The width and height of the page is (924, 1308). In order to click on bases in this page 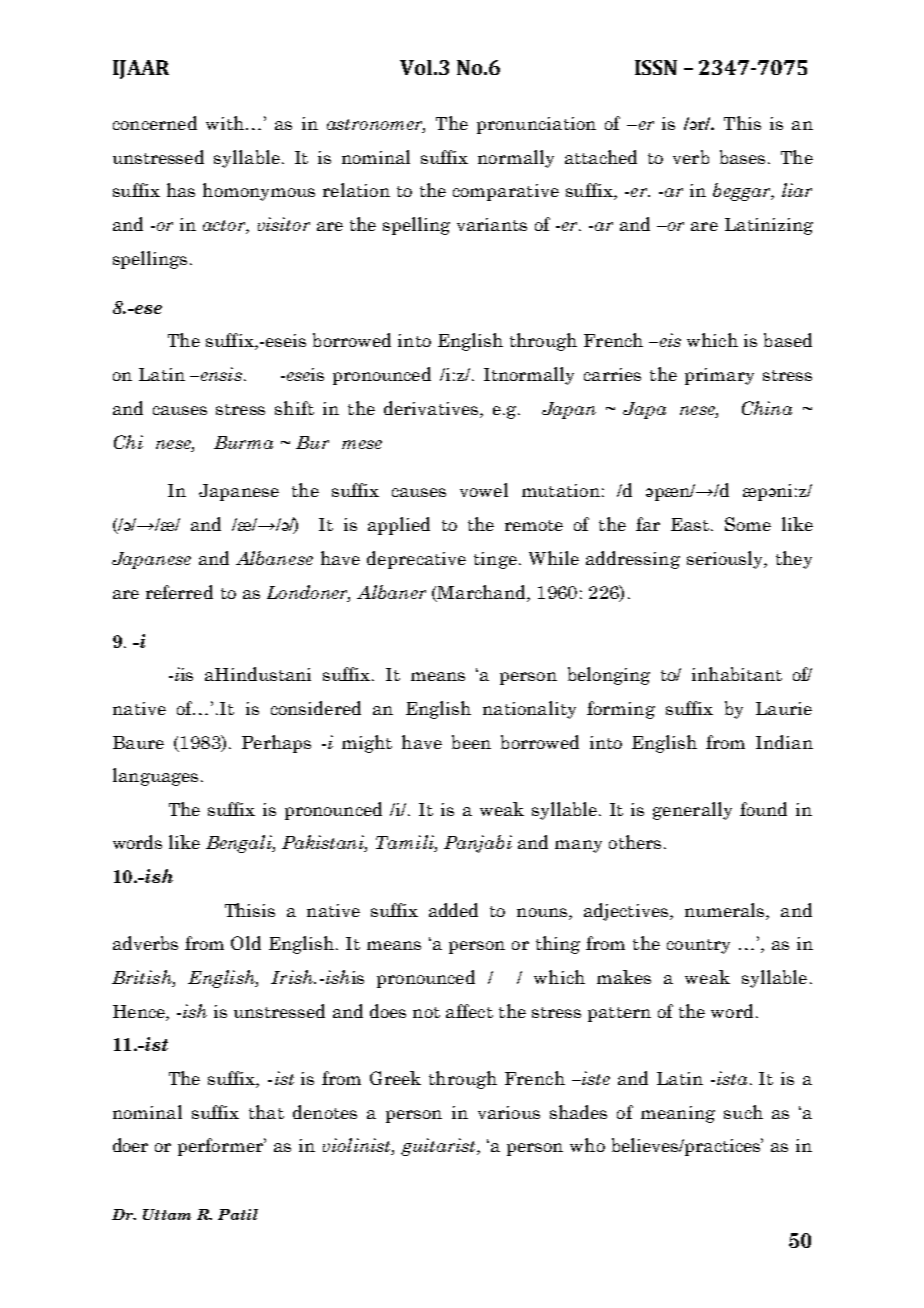, I will do `click(742, 157)`.
